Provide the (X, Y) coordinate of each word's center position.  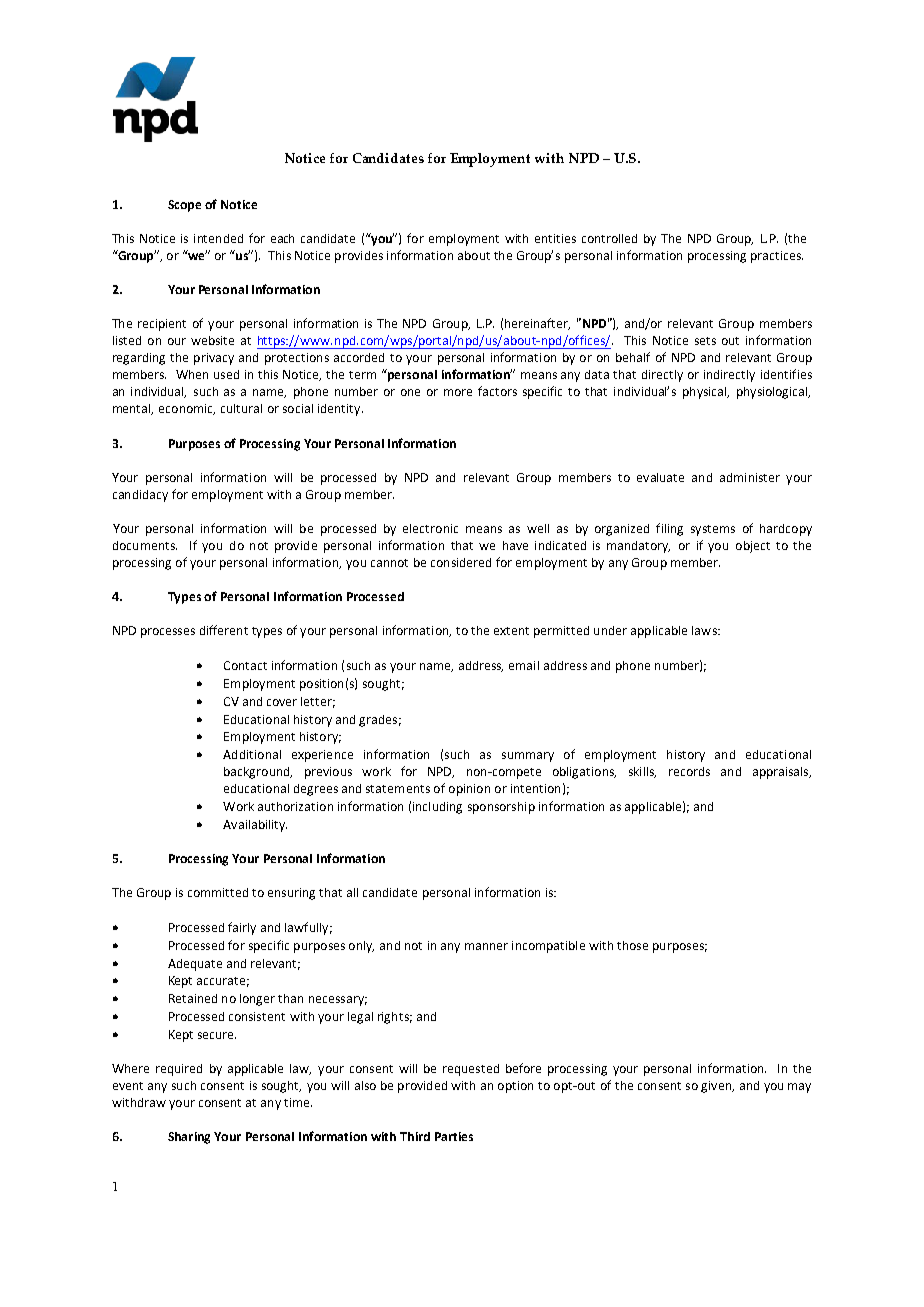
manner (486, 946)
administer (750, 477)
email (524, 665)
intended (218, 238)
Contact (245, 665)
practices (777, 257)
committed (218, 892)
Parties (454, 1136)
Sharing (189, 1138)
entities (555, 238)
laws (705, 630)
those (632, 945)
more (458, 392)
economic (187, 409)
